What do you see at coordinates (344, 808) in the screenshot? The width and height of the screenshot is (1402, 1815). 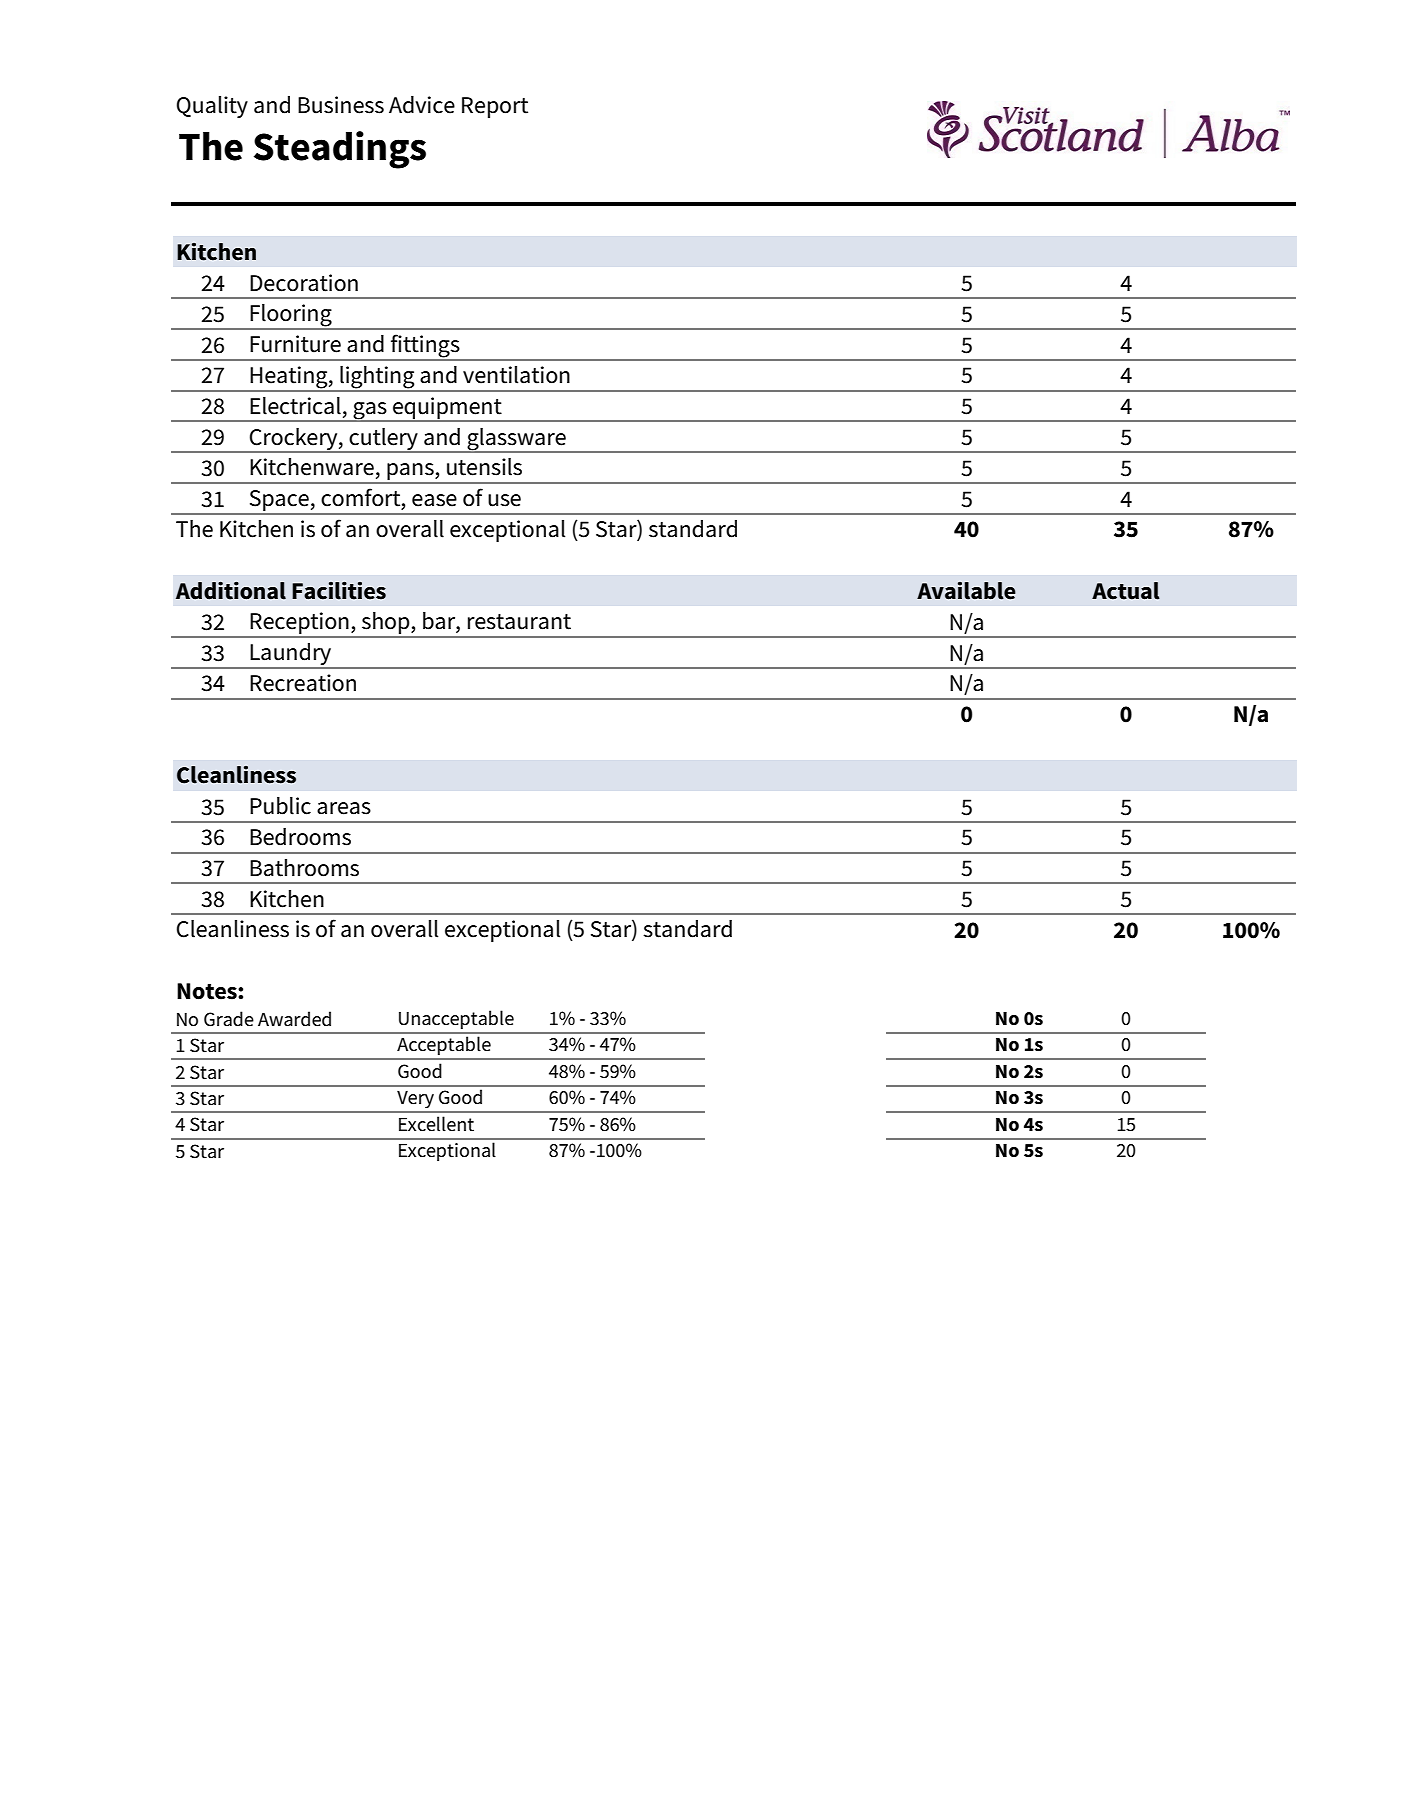 I see `areas` at bounding box center [344, 808].
